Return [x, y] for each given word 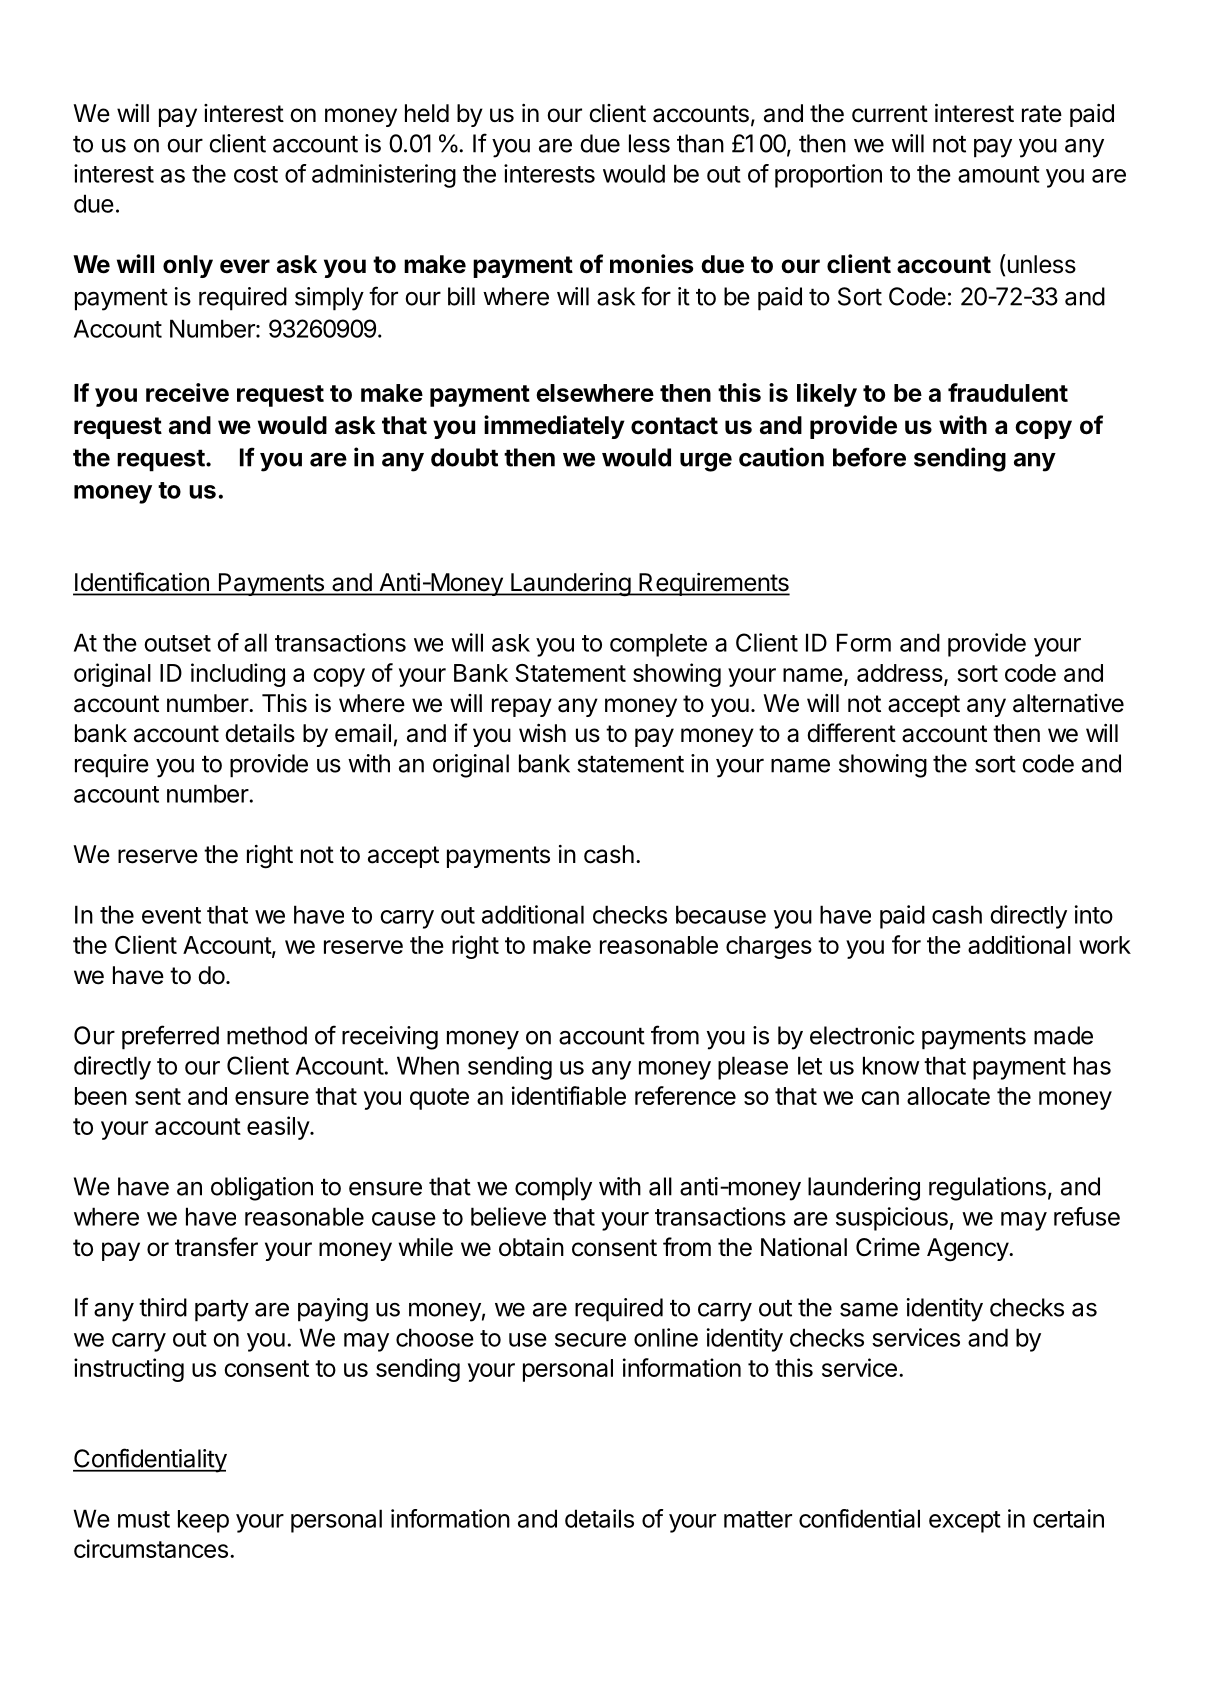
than [700, 143]
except [965, 1522]
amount [999, 174]
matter [758, 1519]
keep [203, 1521]
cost [256, 174]
